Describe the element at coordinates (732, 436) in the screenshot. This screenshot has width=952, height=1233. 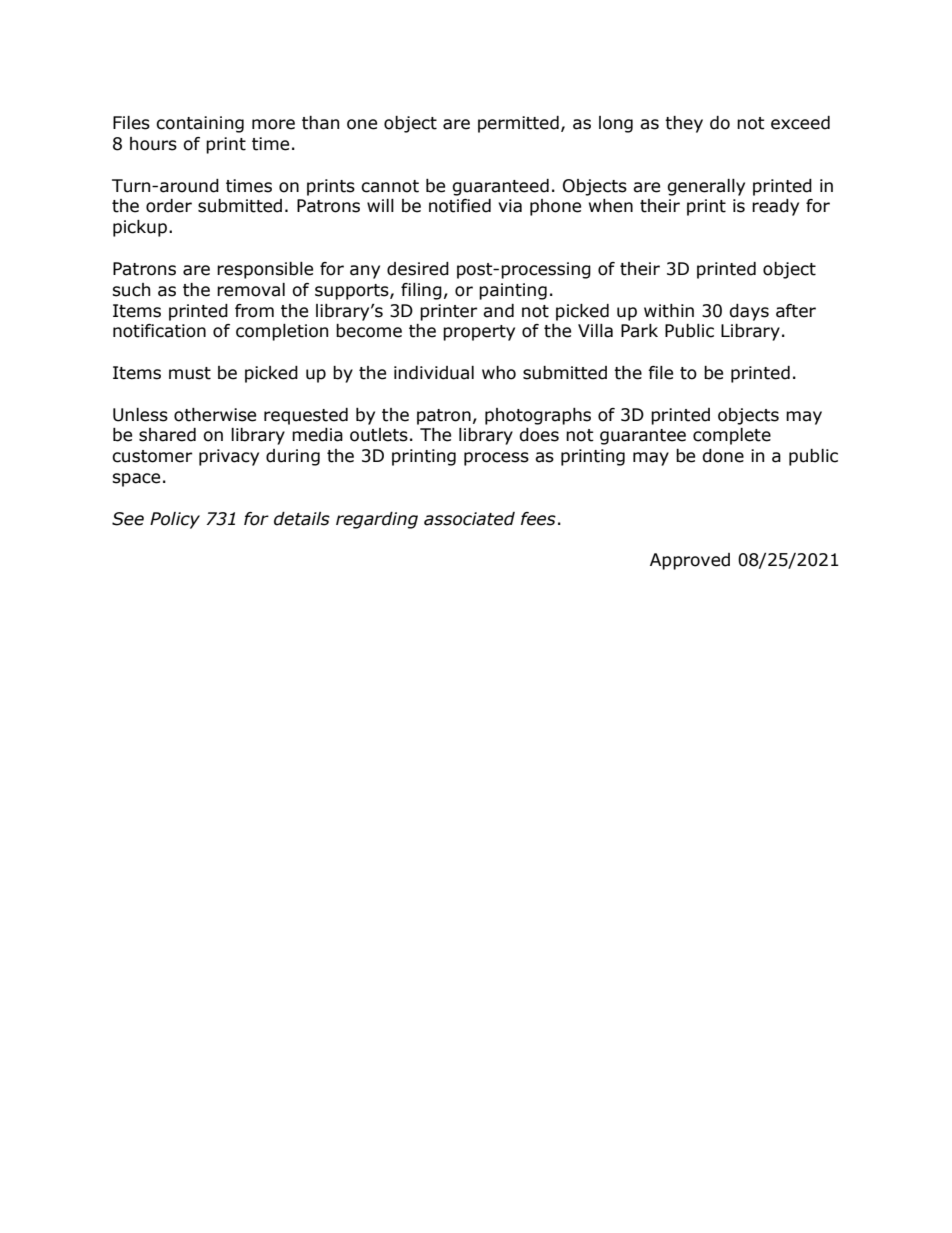
I see `complete` at that location.
